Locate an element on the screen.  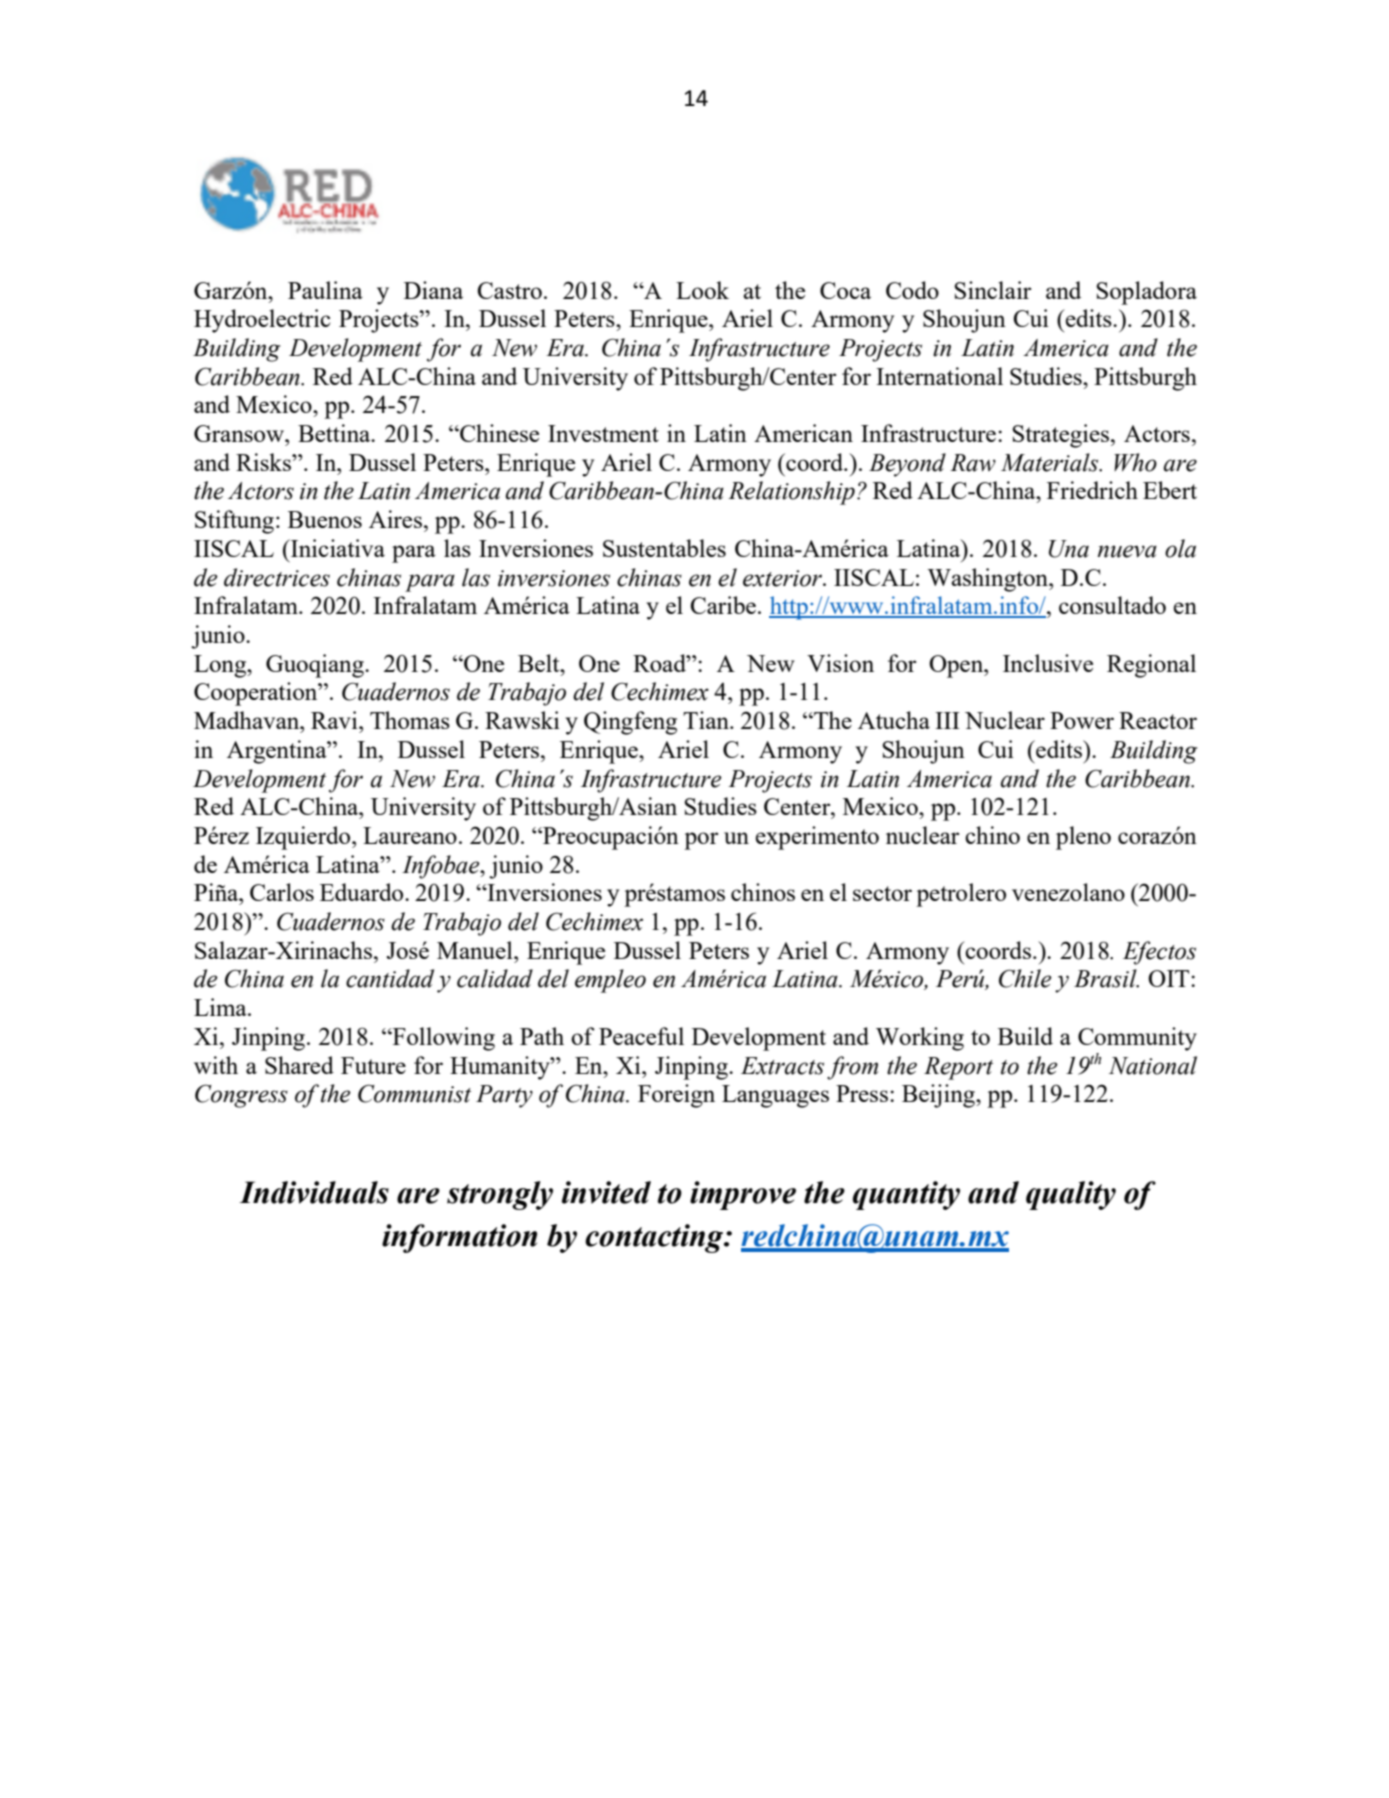
Sinclair is located at coordinates (992, 290).
